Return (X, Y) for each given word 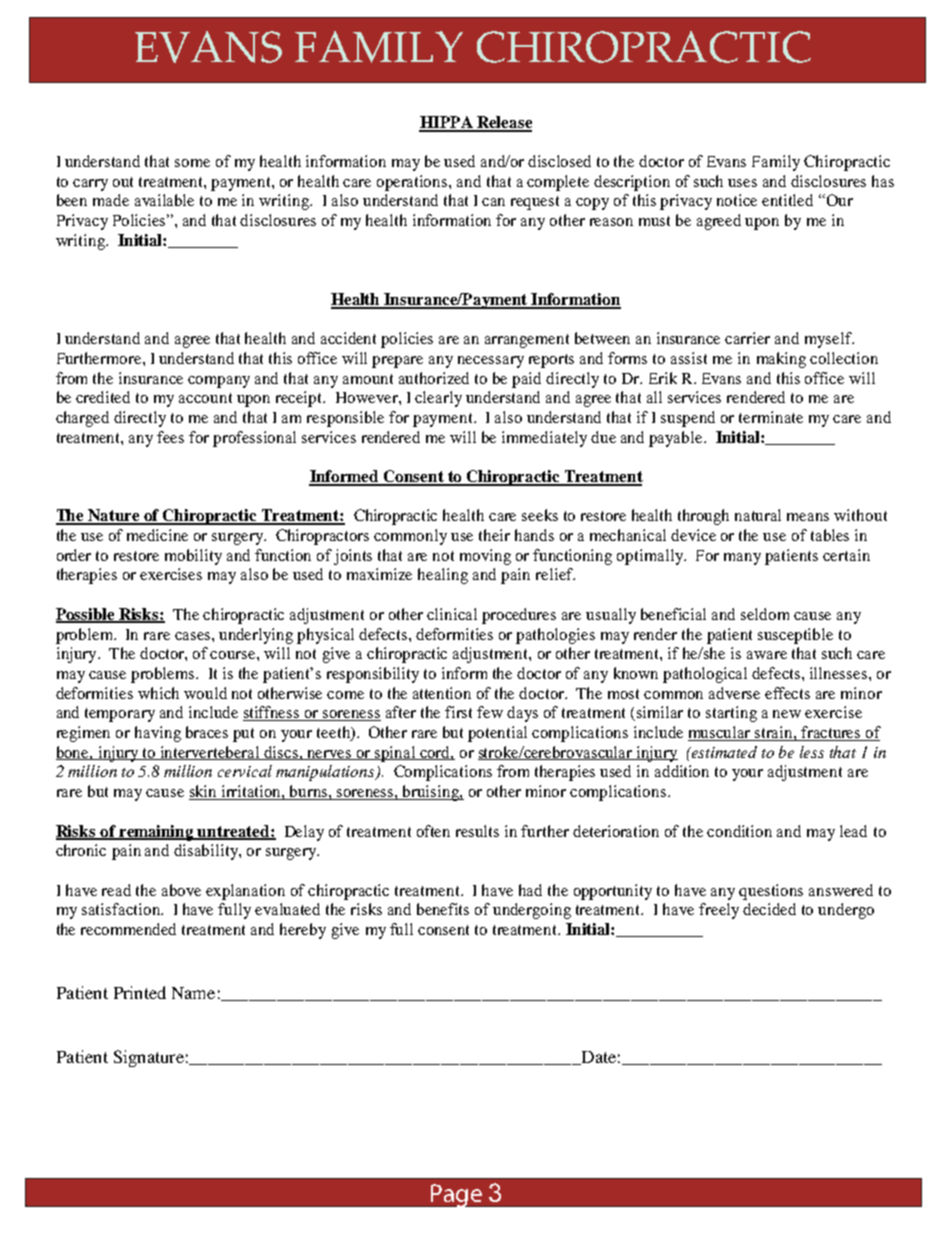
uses (742, 183)
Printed (140, 992)
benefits (443, 909)
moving (485, 557)
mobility (193, 557)
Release (503, 123)
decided (769, 909)
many (742, 559)
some (192, 163)
